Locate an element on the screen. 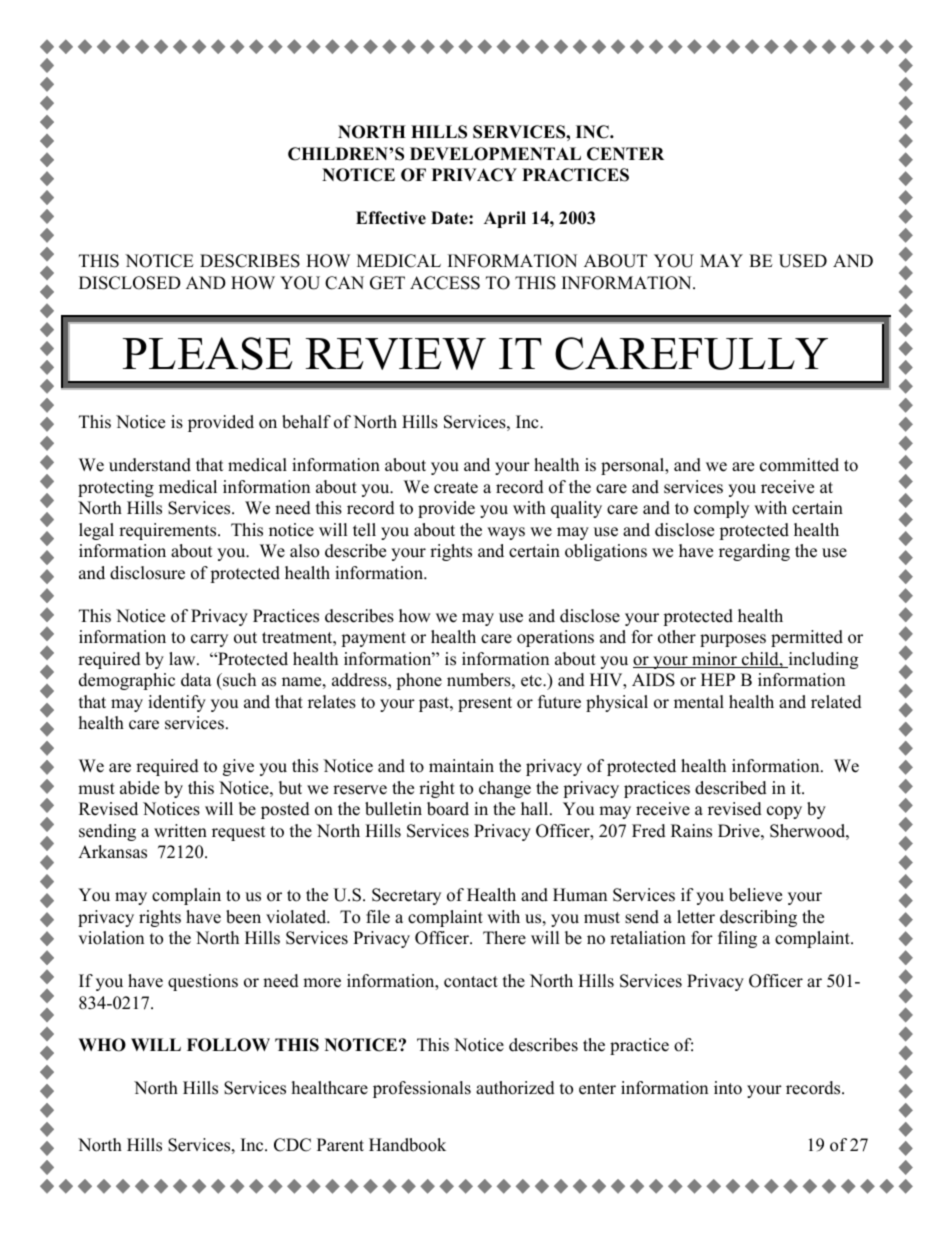 Image resolution: width=952 pixels, height=1233 pixels. present is located at coordinates (485, 704).
